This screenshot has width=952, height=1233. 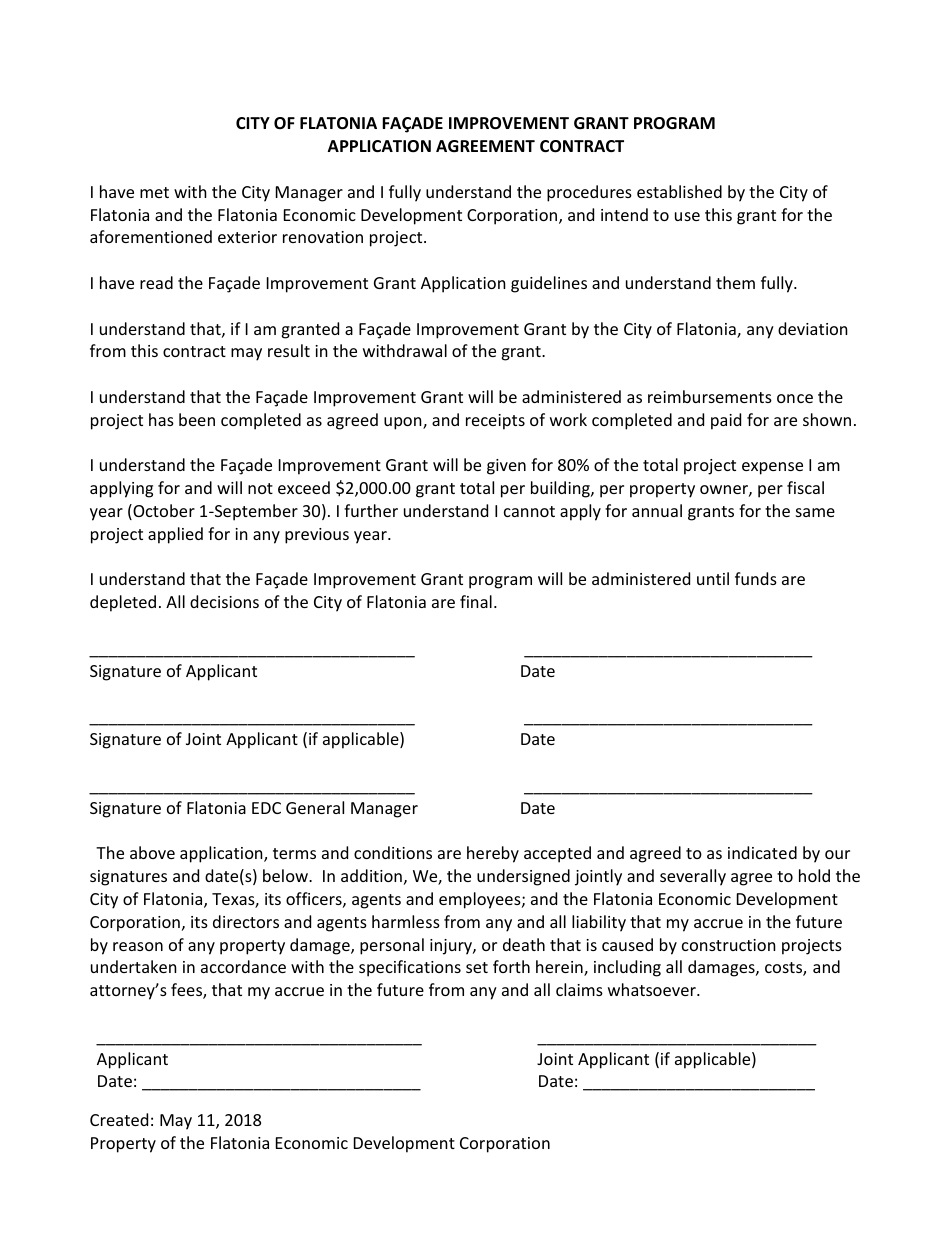 I want to click on established, so click(x=679, y=191).
